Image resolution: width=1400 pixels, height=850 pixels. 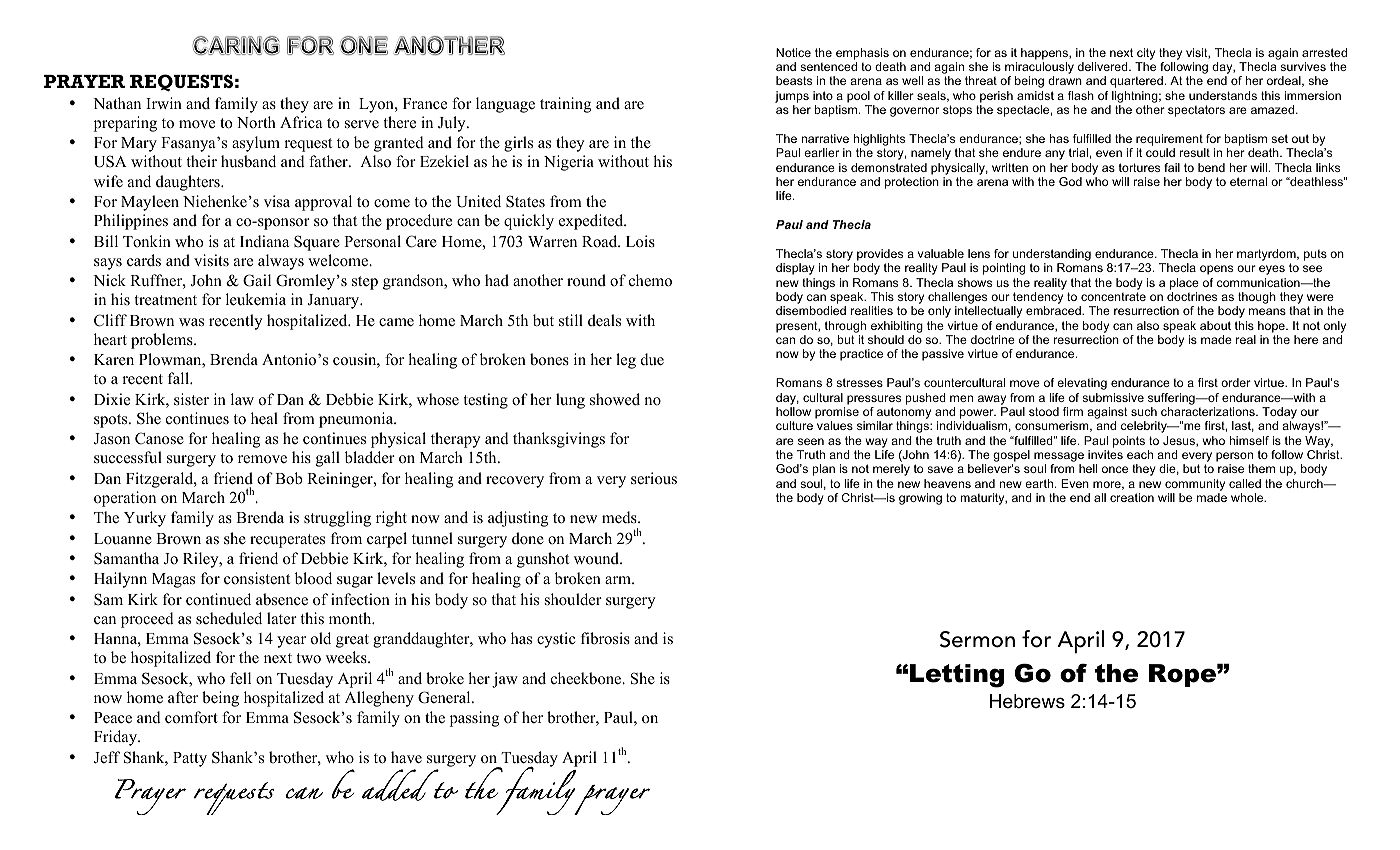 I want to click on law, so click(x=242, y=399).
